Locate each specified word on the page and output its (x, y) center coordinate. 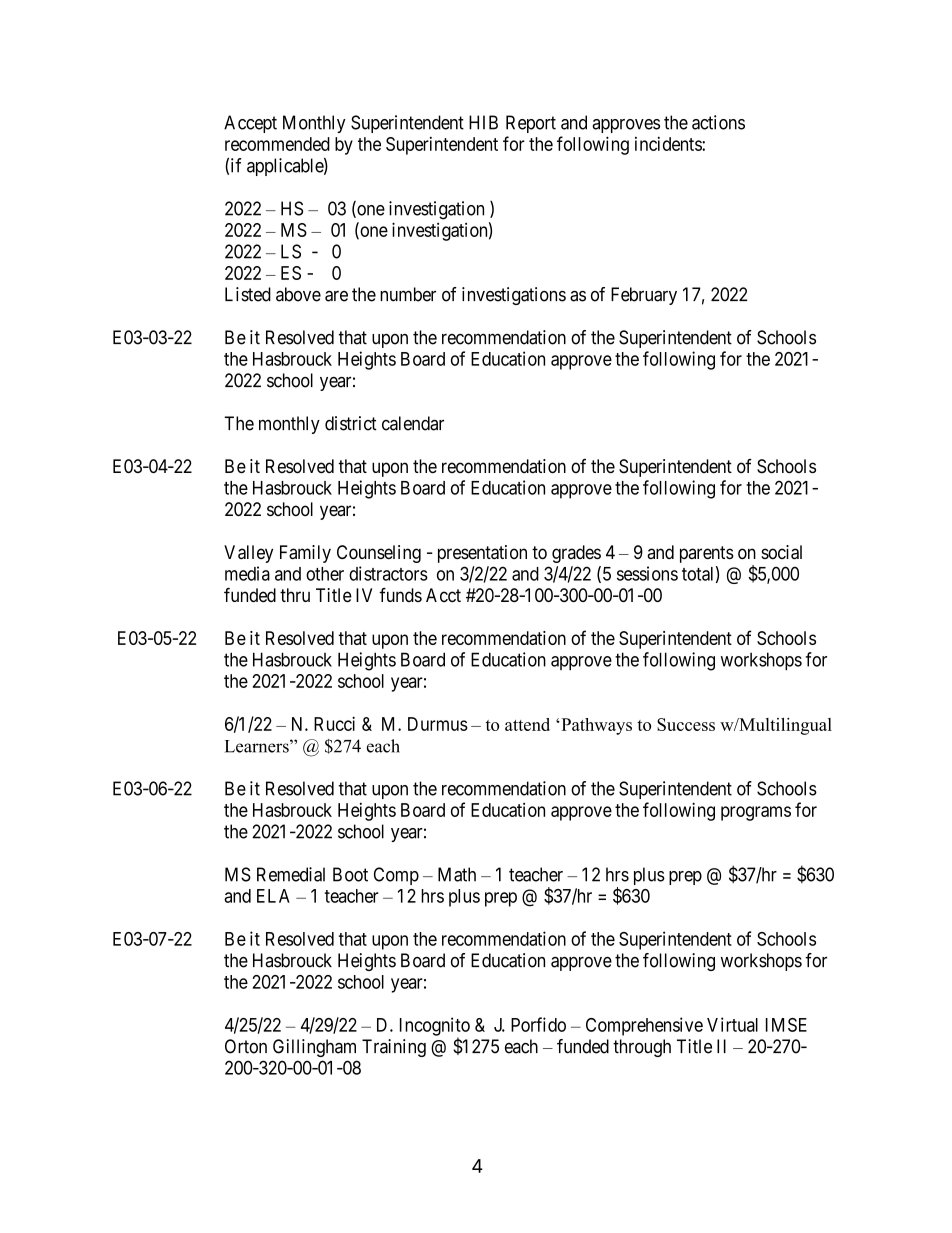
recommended (277, 144)
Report (531, 124)
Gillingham (314, 1048)
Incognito (435, 1027)
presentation (482, 554)
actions (718, 122)
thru (295, 595)
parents (707, 554)
